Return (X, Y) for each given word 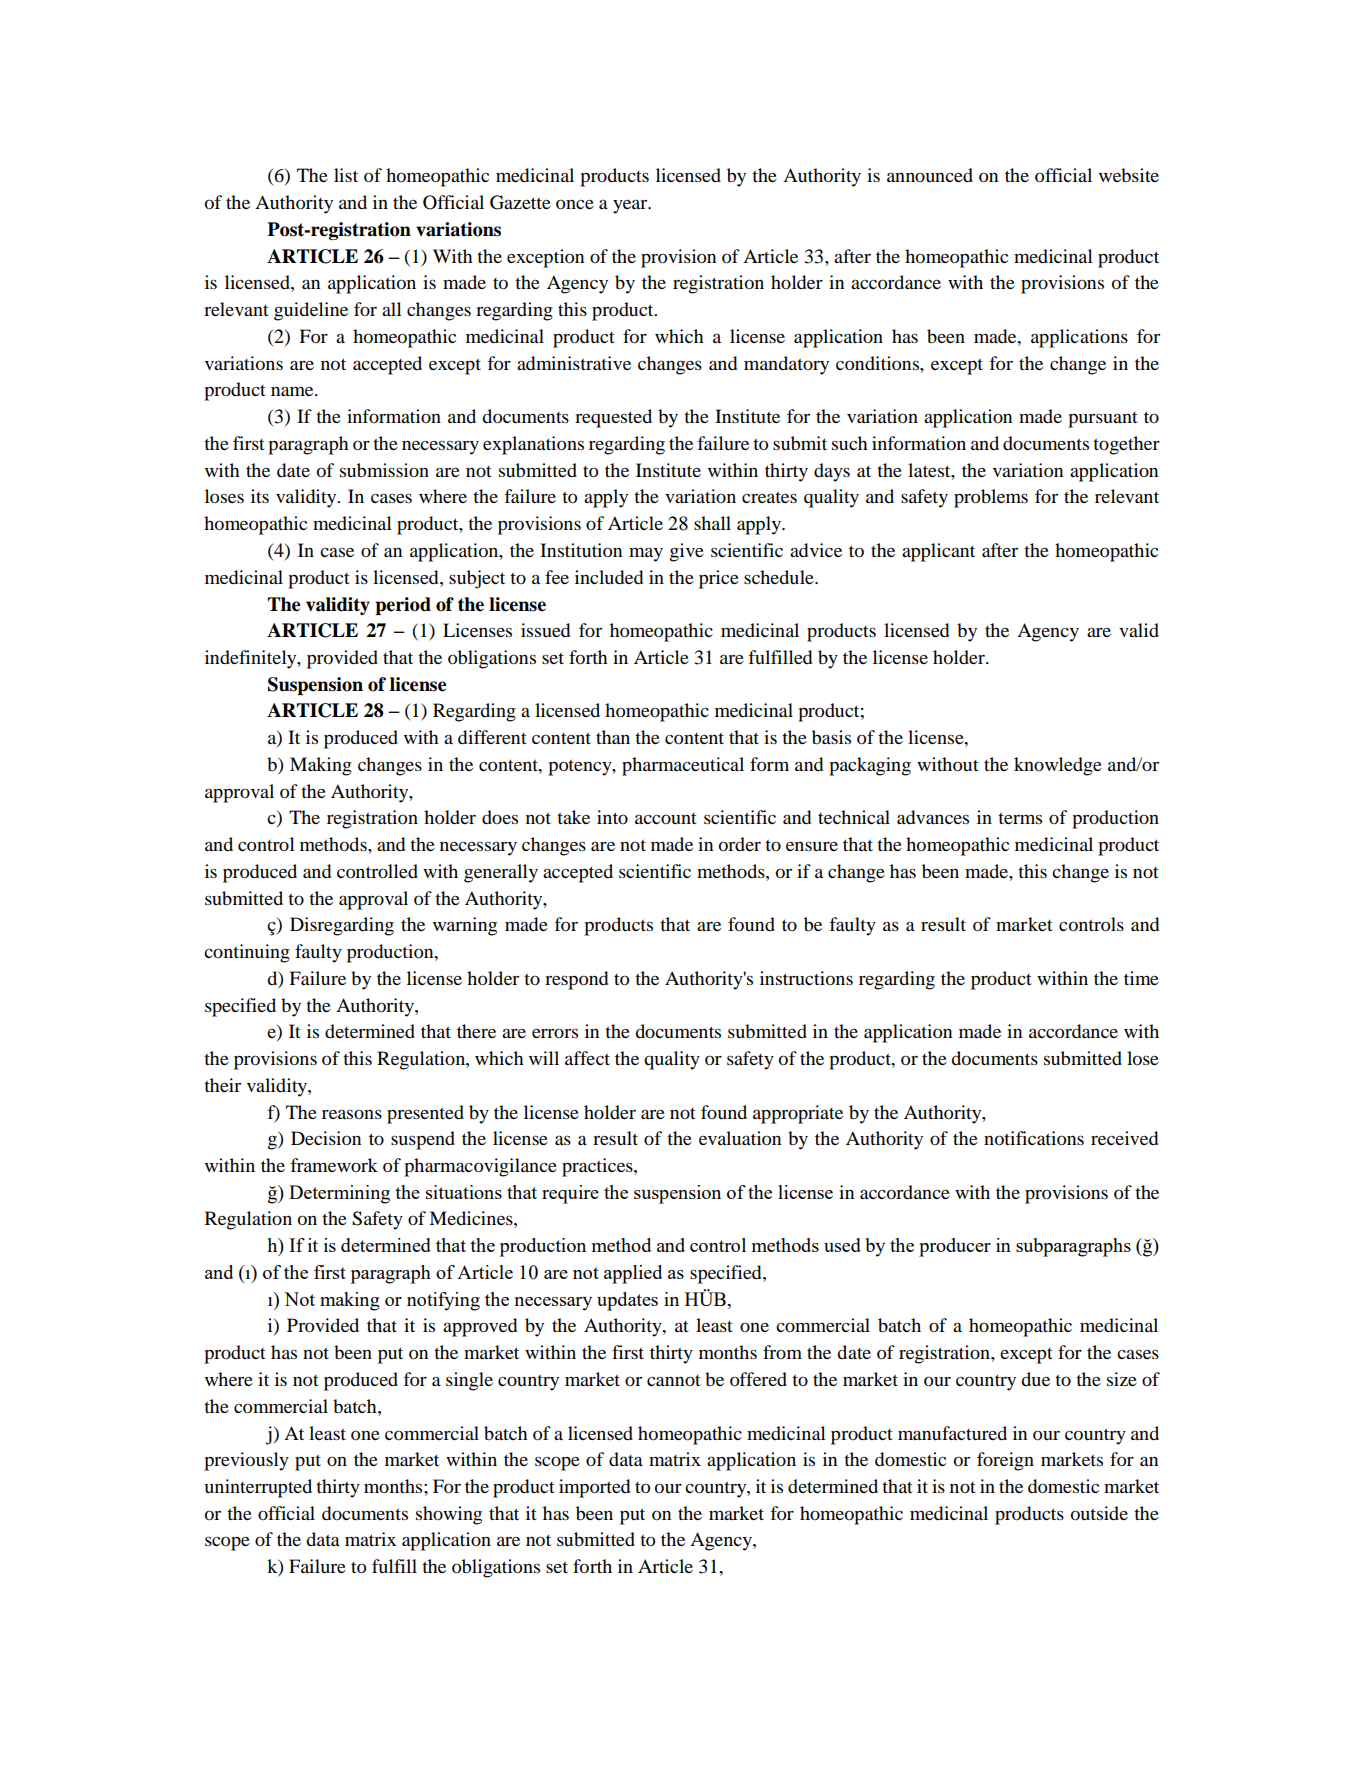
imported (594, 1488)
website (1129, 175)
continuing (247, 953)
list (346, 175)
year (631, 206)
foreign (1005, 1461)
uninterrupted (258, 1488)
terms (1020, 818)
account (665, 818)
